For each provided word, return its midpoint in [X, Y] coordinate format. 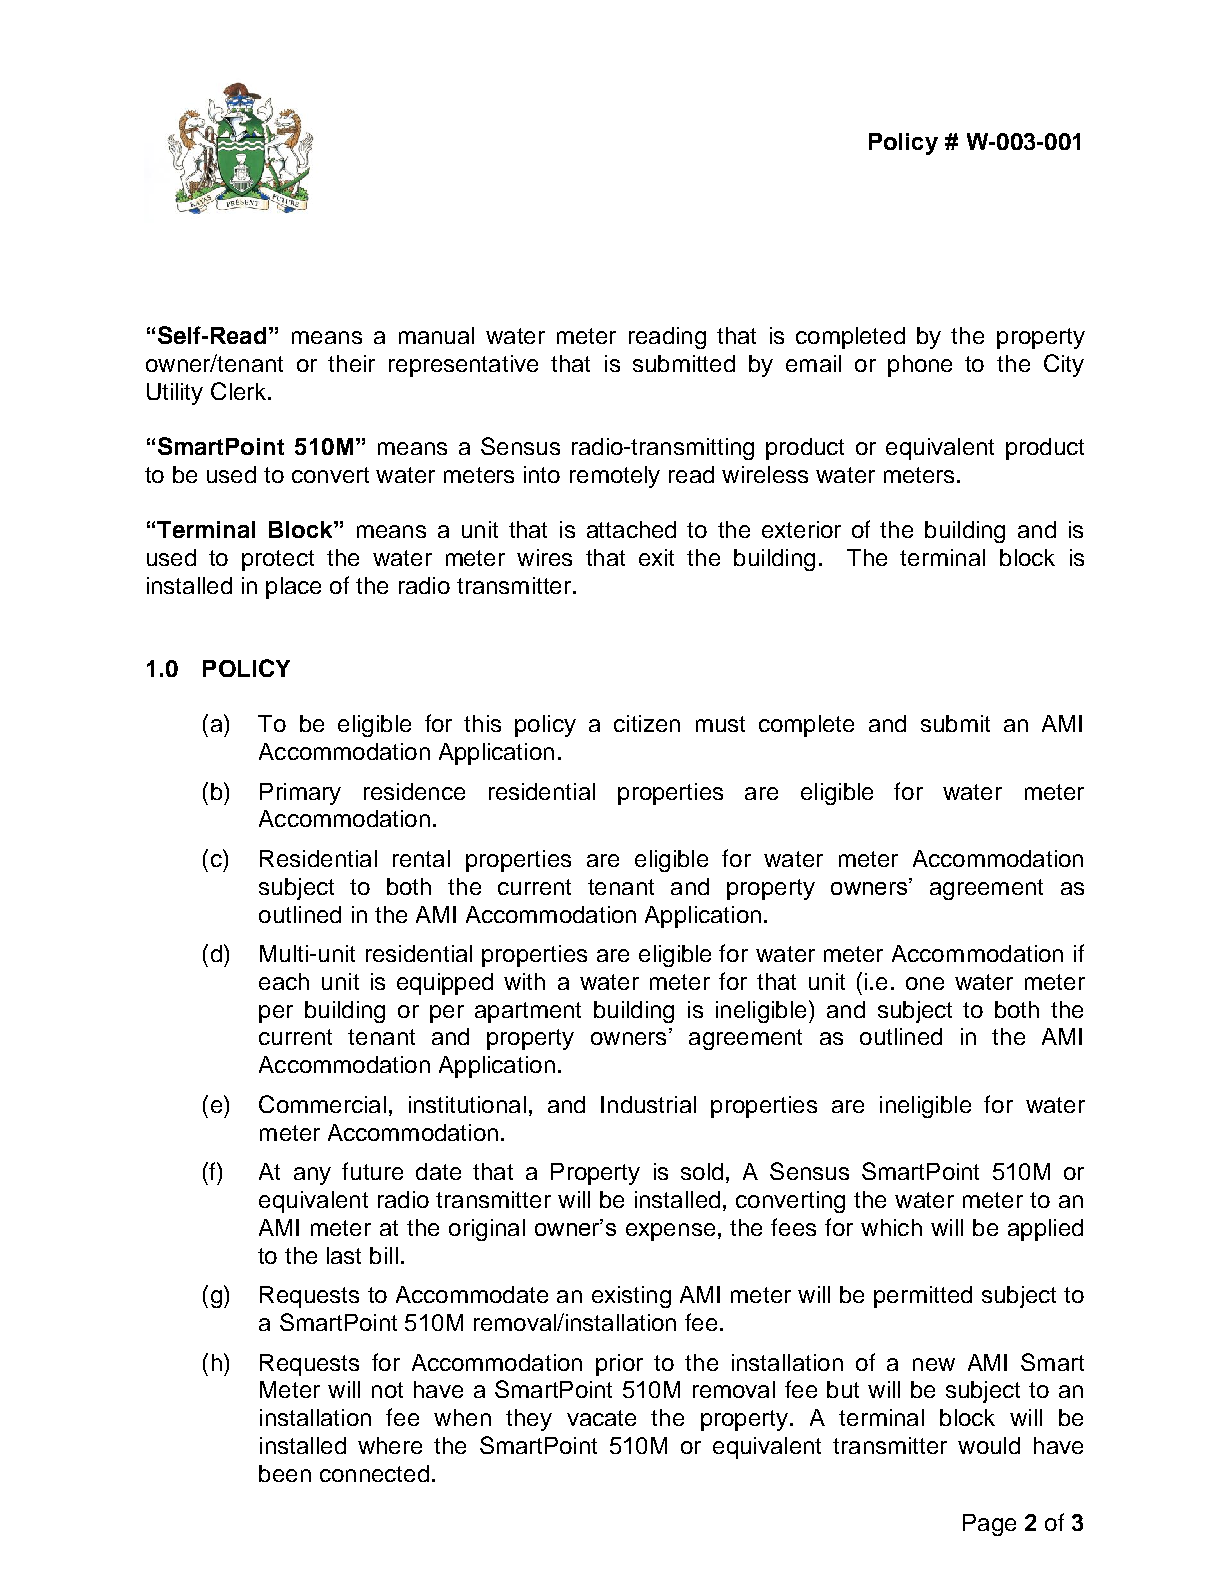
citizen [647, 723]
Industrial [648, 1104]
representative [463, 366]
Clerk [240, 391]
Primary [300, 794]
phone [920, 366]
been [285, 1473]
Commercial [322, 1104]
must [720, 724]
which [891, 1227]
